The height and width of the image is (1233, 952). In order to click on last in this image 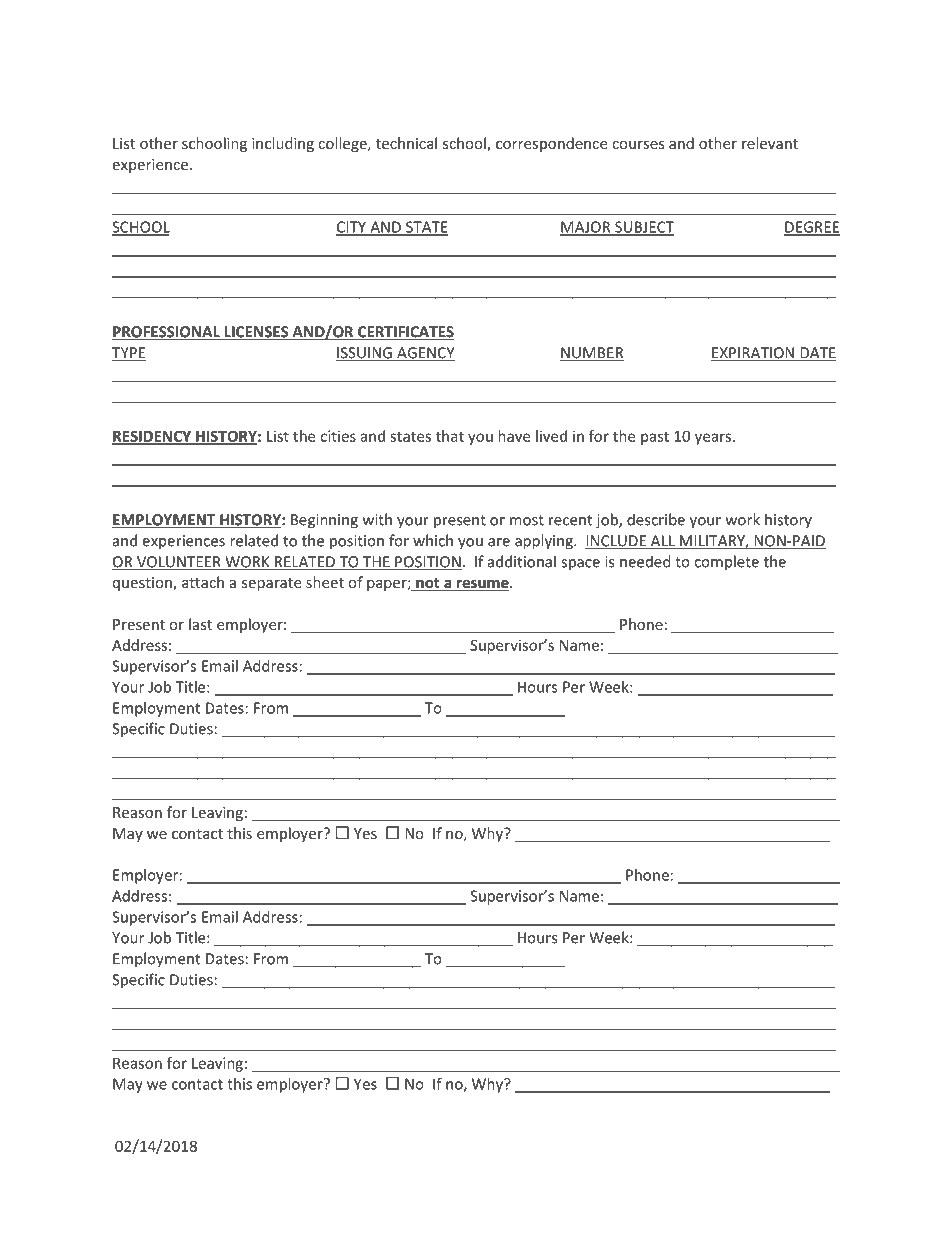, I will do `click(200, 624)`.
